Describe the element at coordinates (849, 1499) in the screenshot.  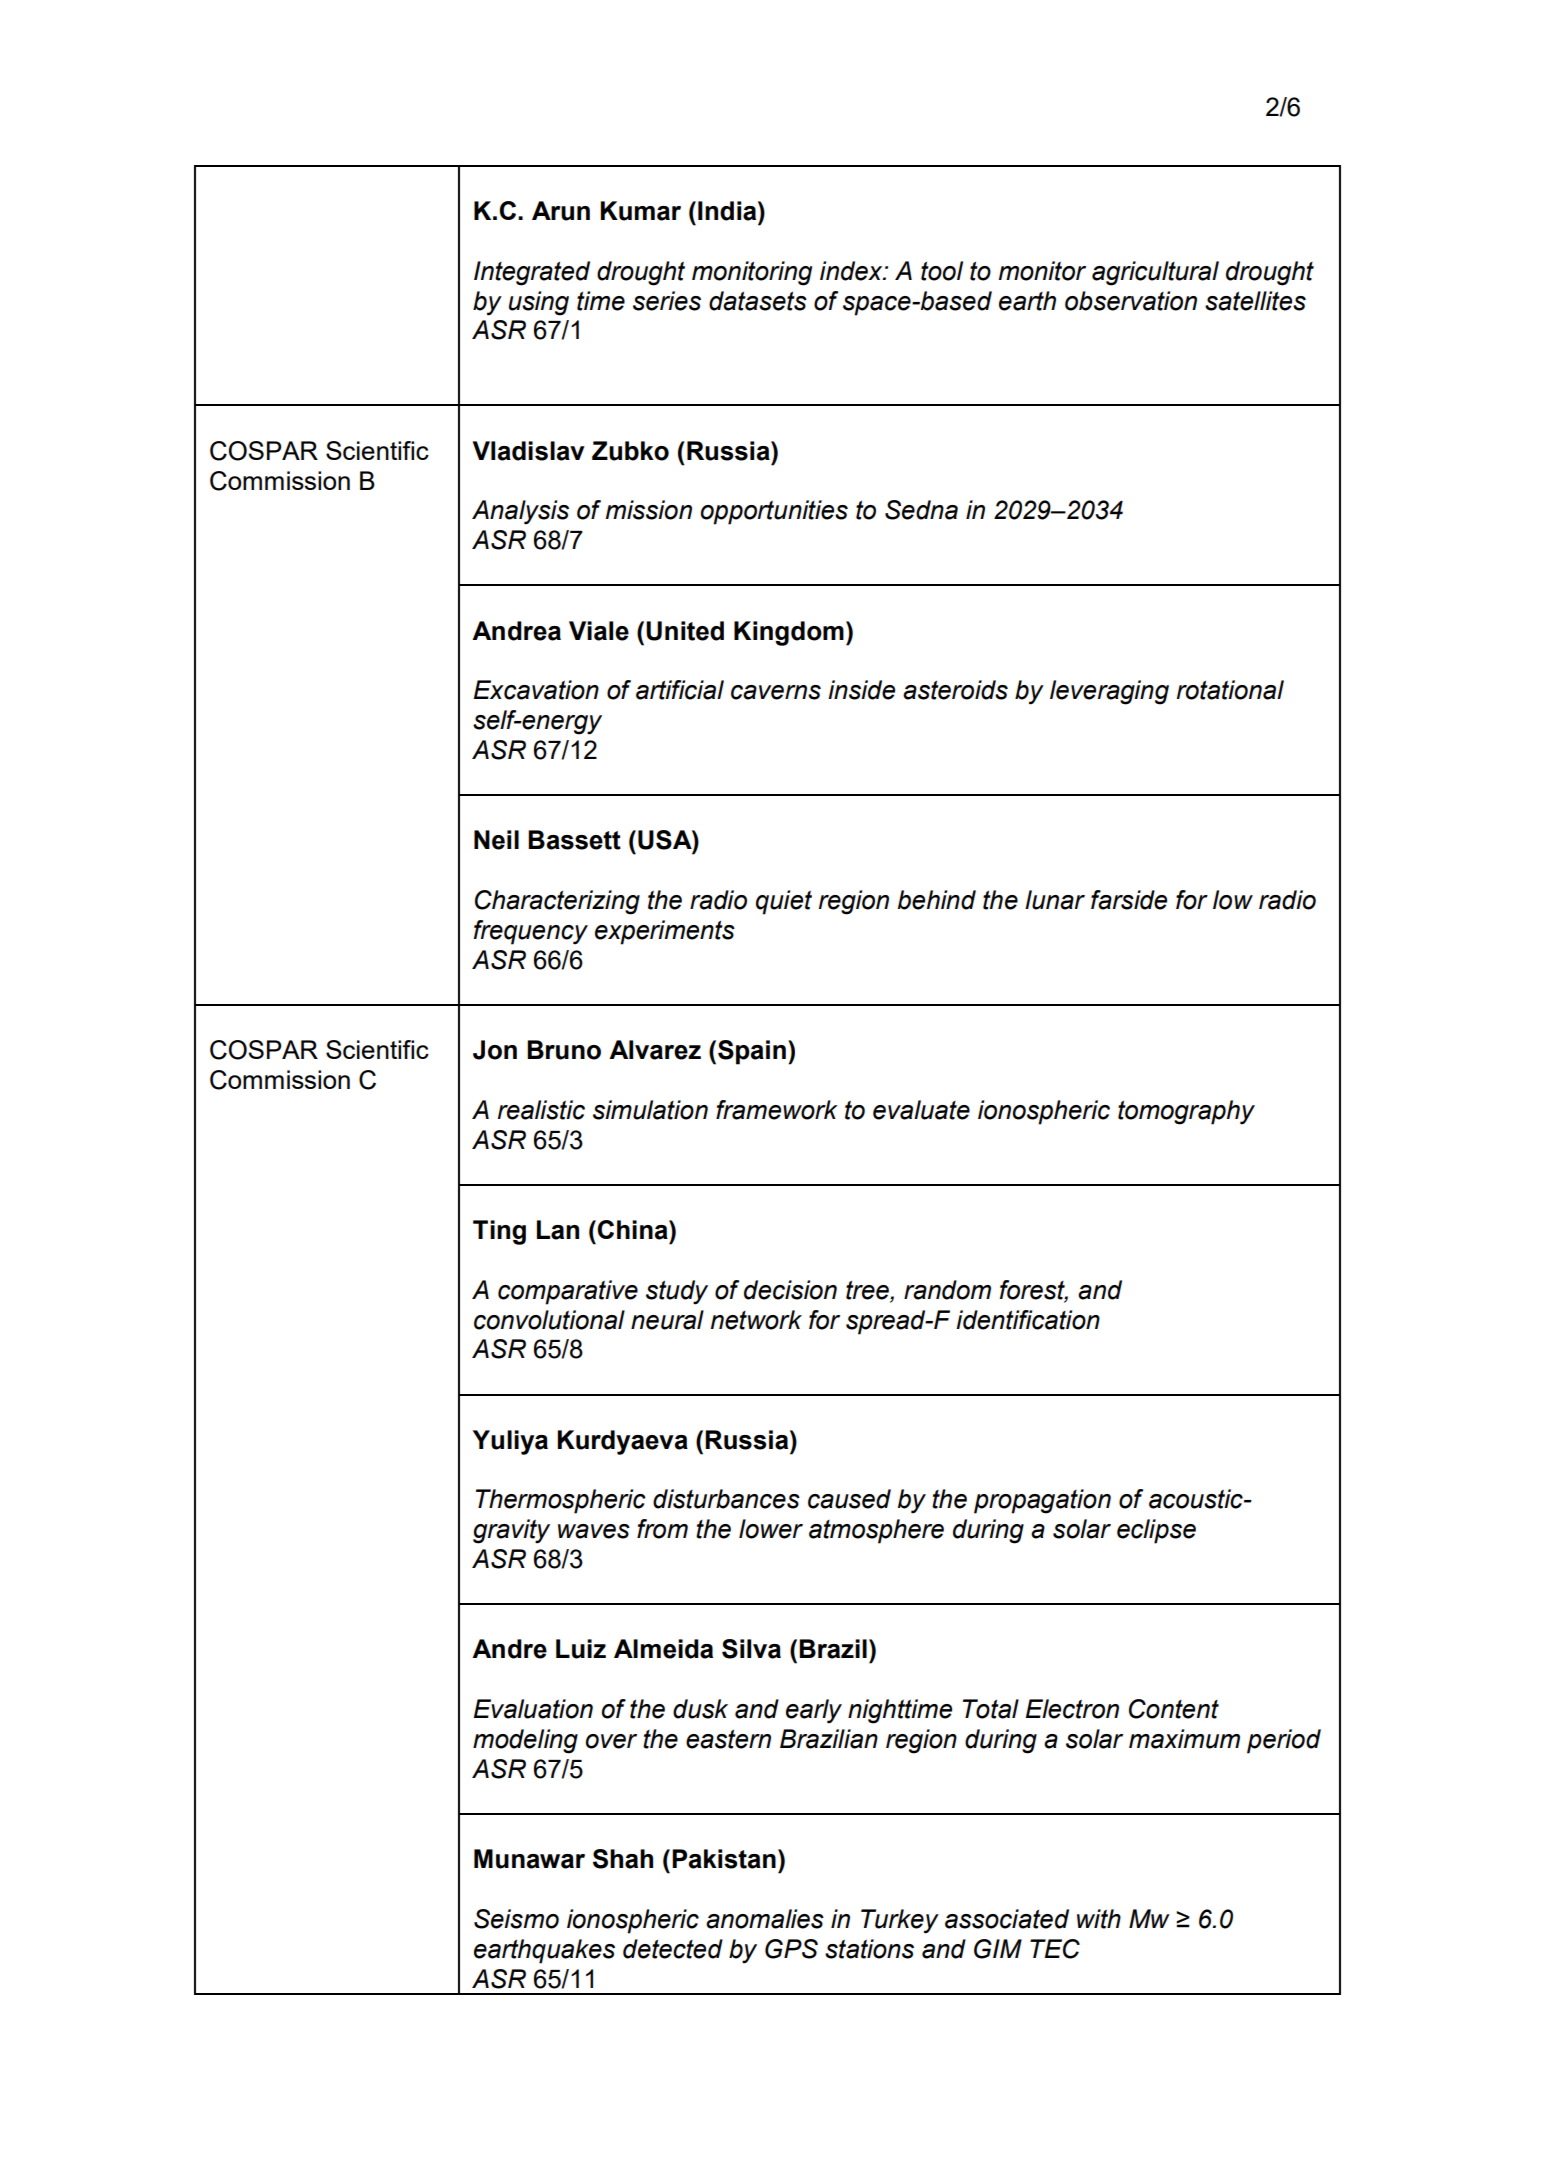
I see `caused` at that location.
